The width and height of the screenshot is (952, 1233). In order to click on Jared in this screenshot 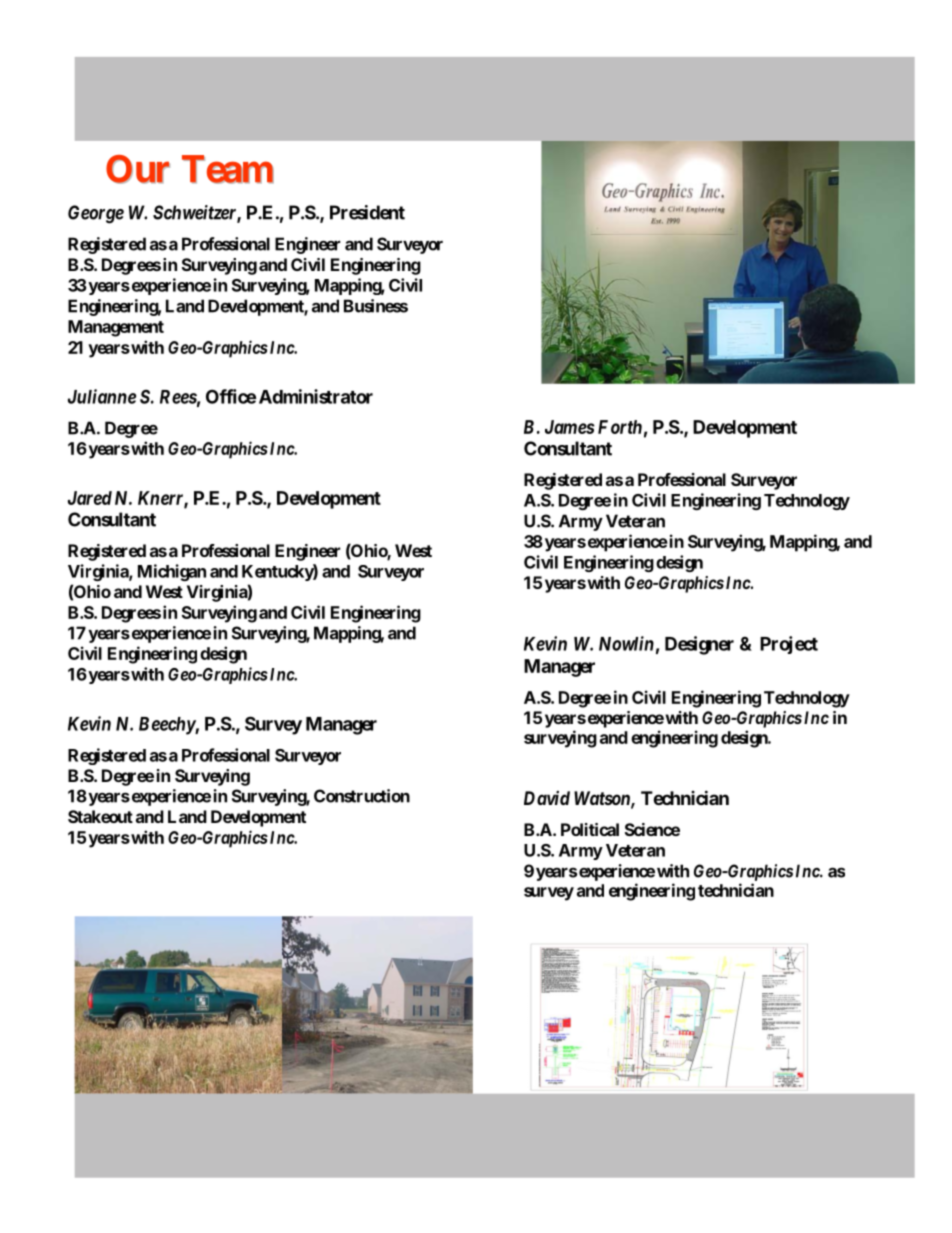, I will do `click(90, 498)`.
